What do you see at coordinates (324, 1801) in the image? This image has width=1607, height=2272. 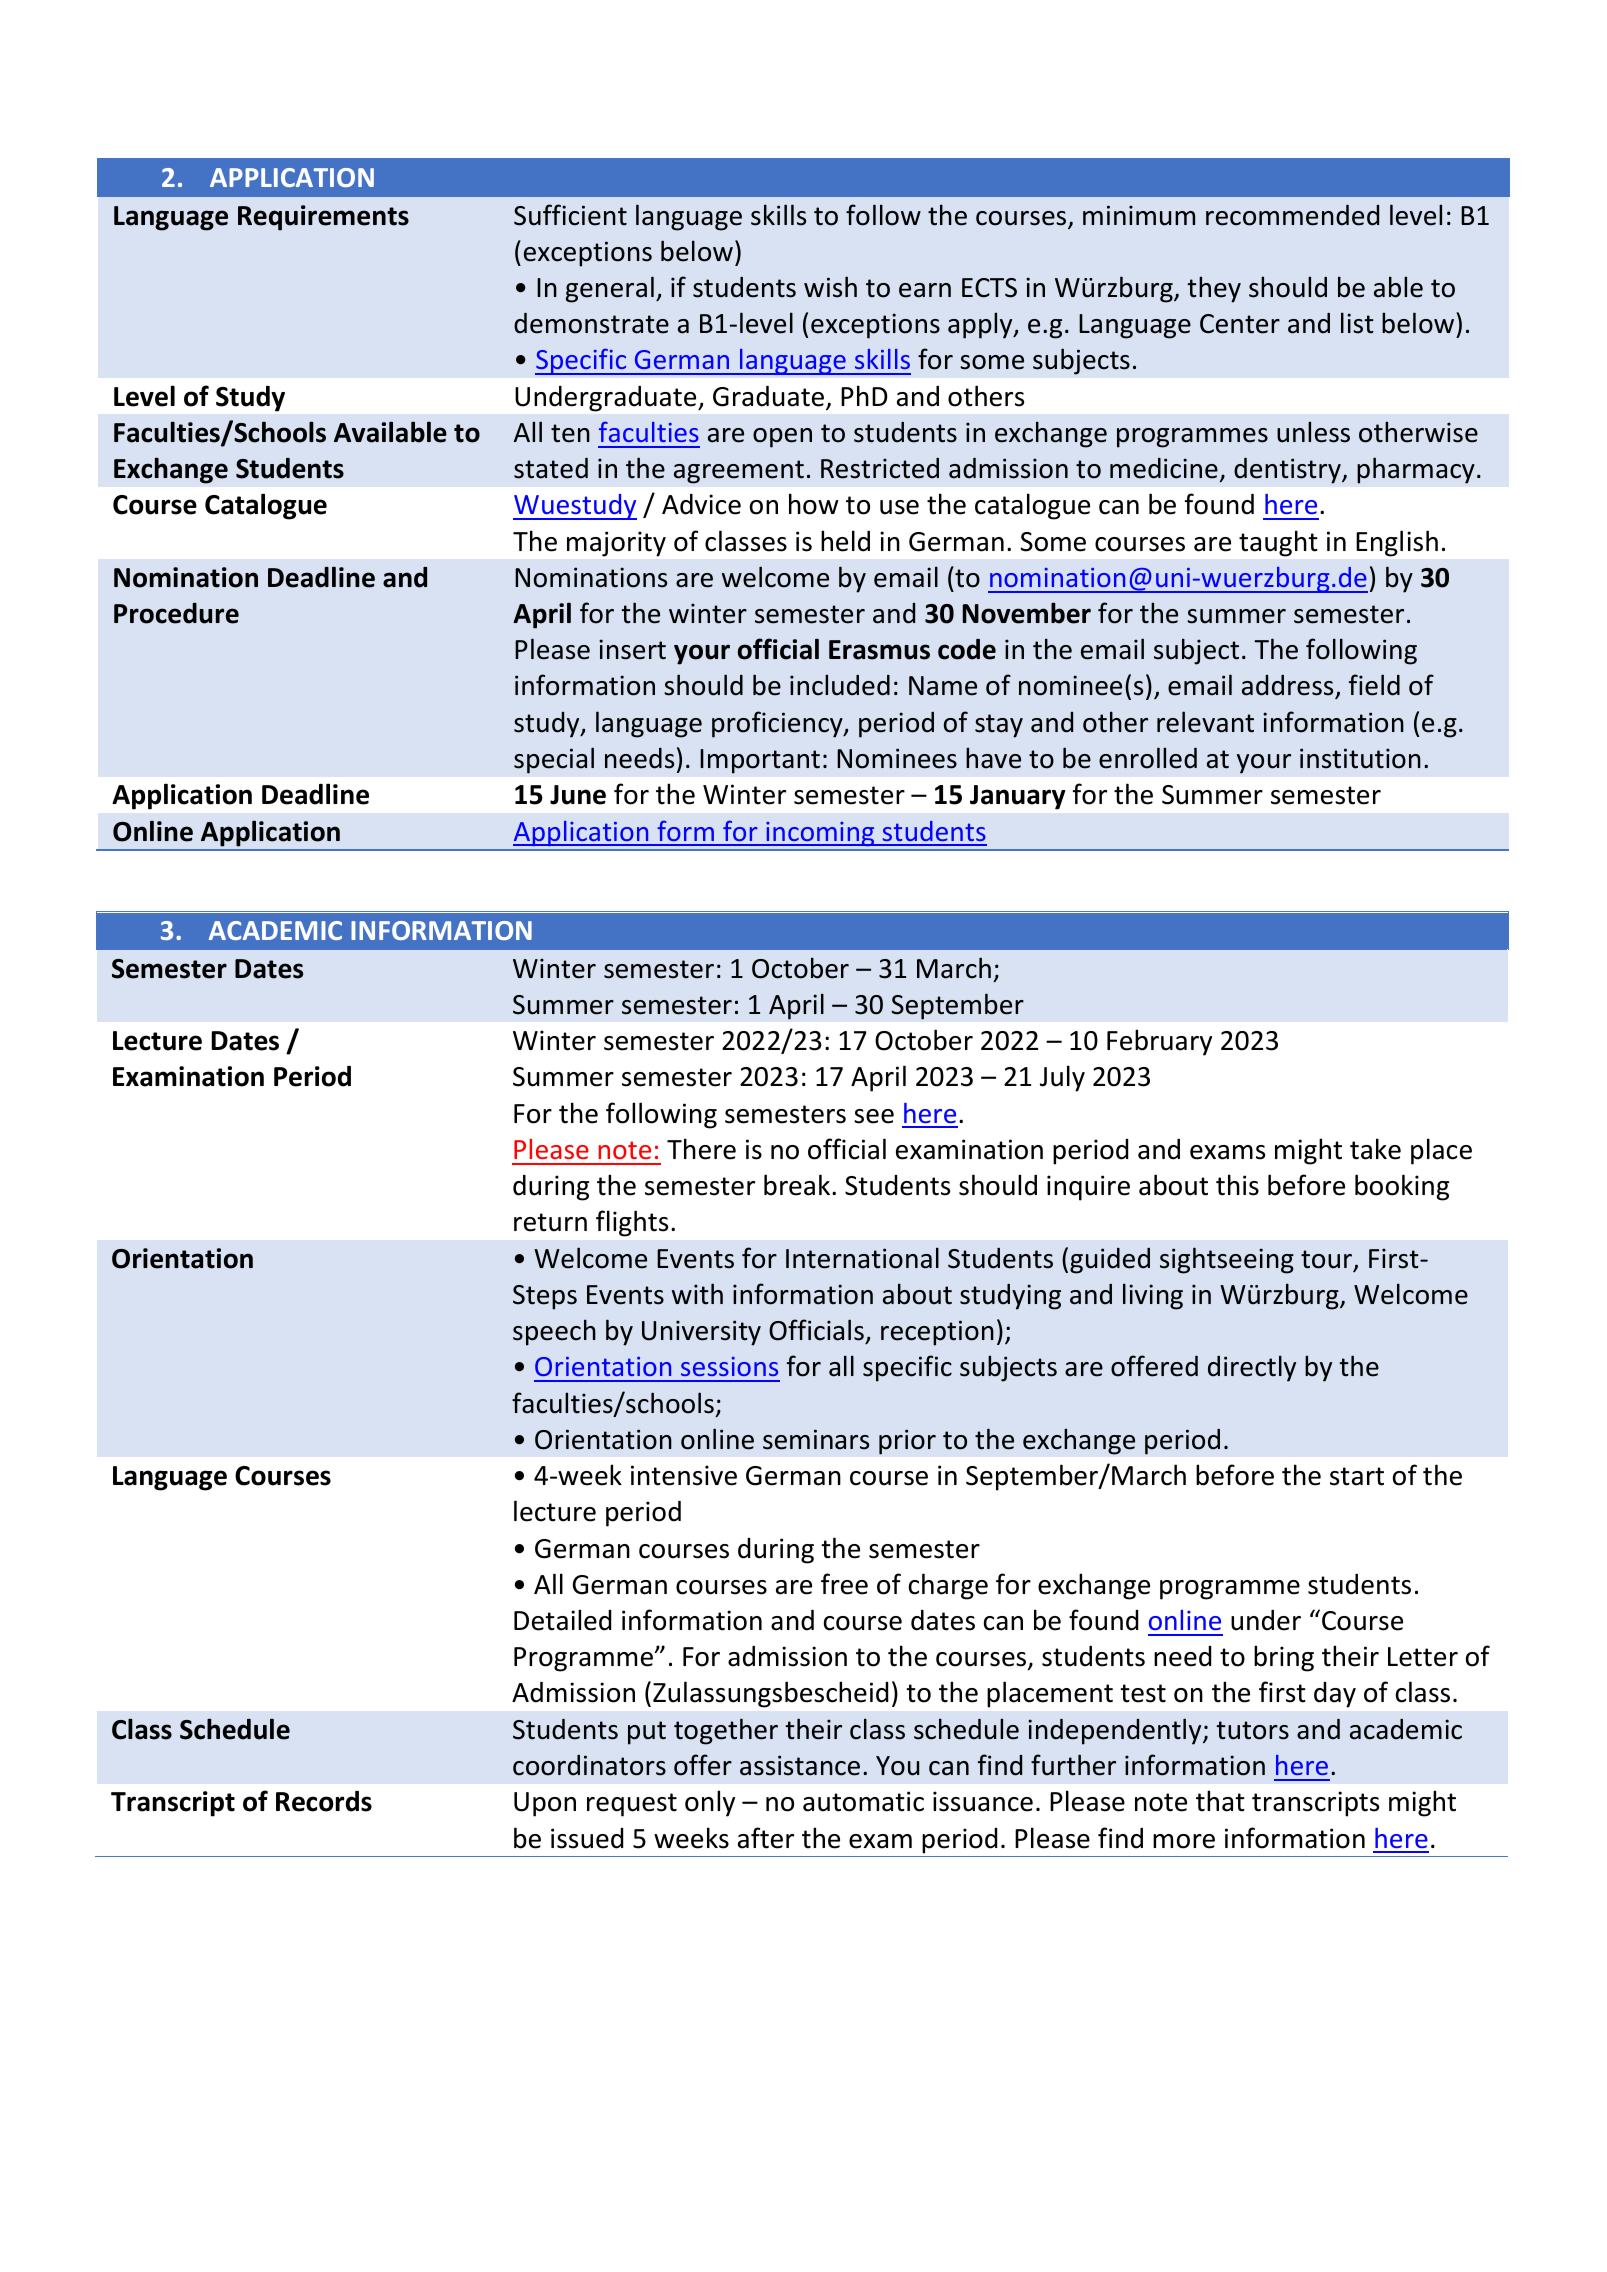 I see `Records` at bounding box center [324, 1801].
